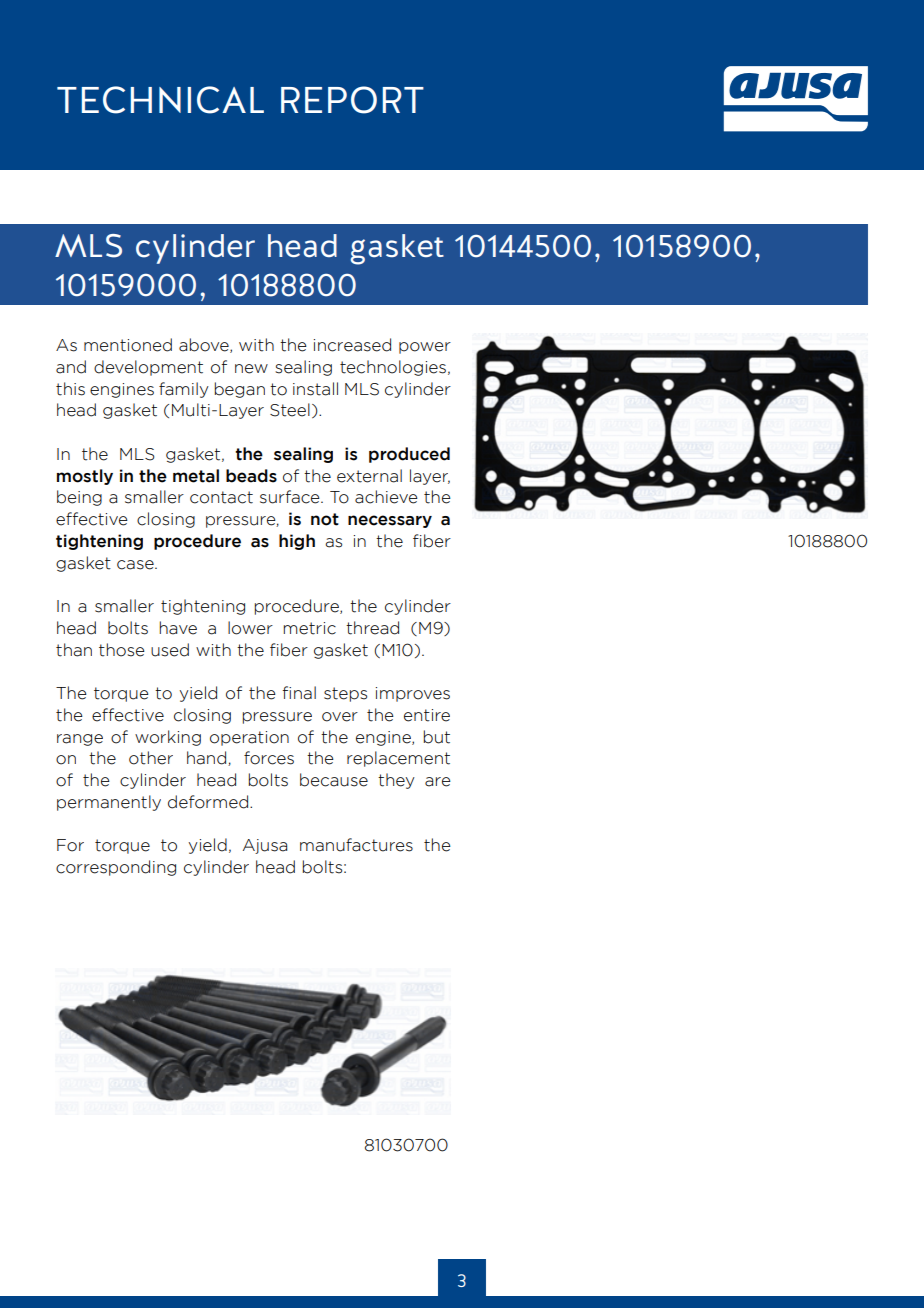  What do you see at coordinates (356, 845) in the screenshot?
I see `manufactures` at bounding box center [356, 845].
